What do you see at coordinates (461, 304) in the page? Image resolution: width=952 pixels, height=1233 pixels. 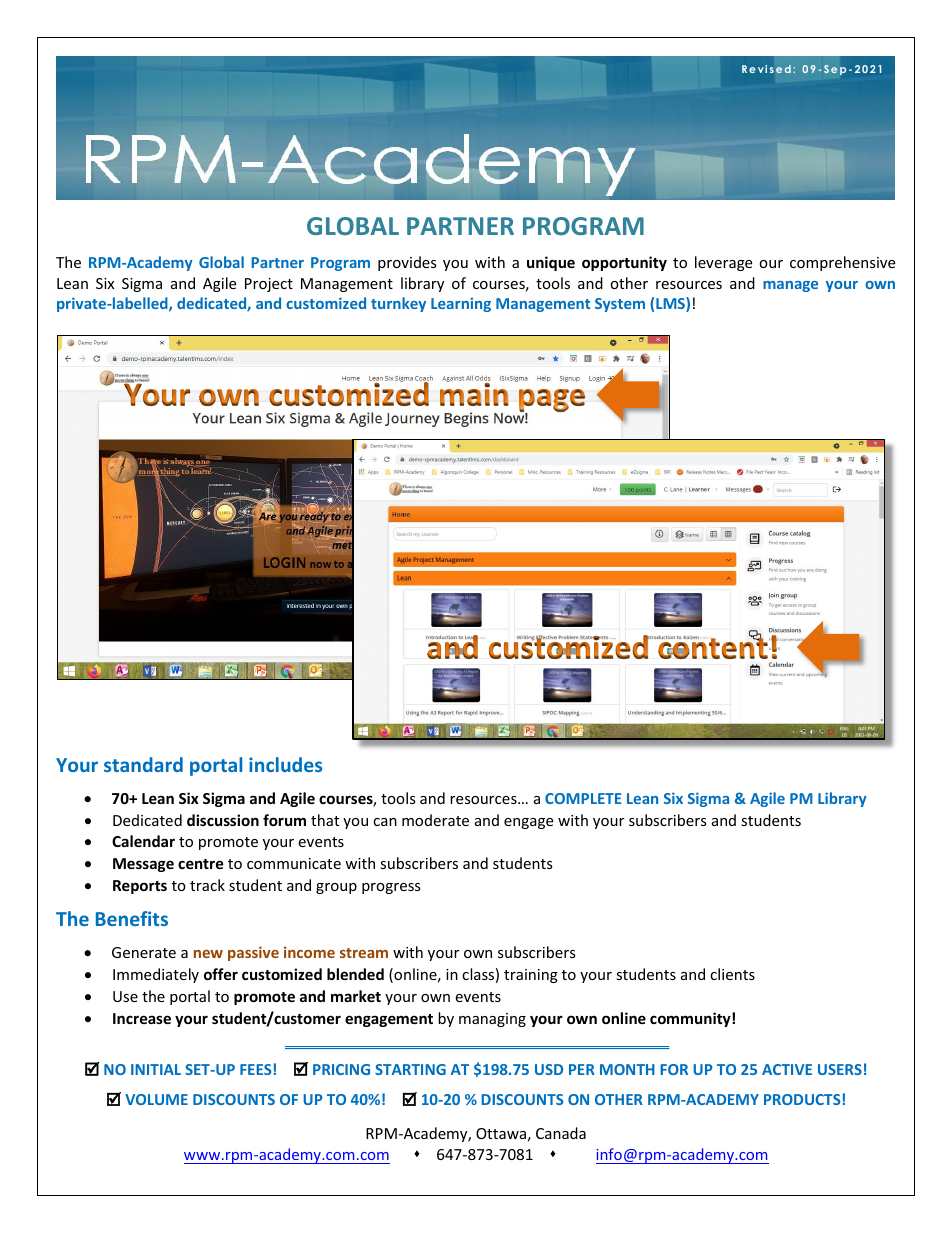 I see `Learning` at bounding box center [461, 304].
